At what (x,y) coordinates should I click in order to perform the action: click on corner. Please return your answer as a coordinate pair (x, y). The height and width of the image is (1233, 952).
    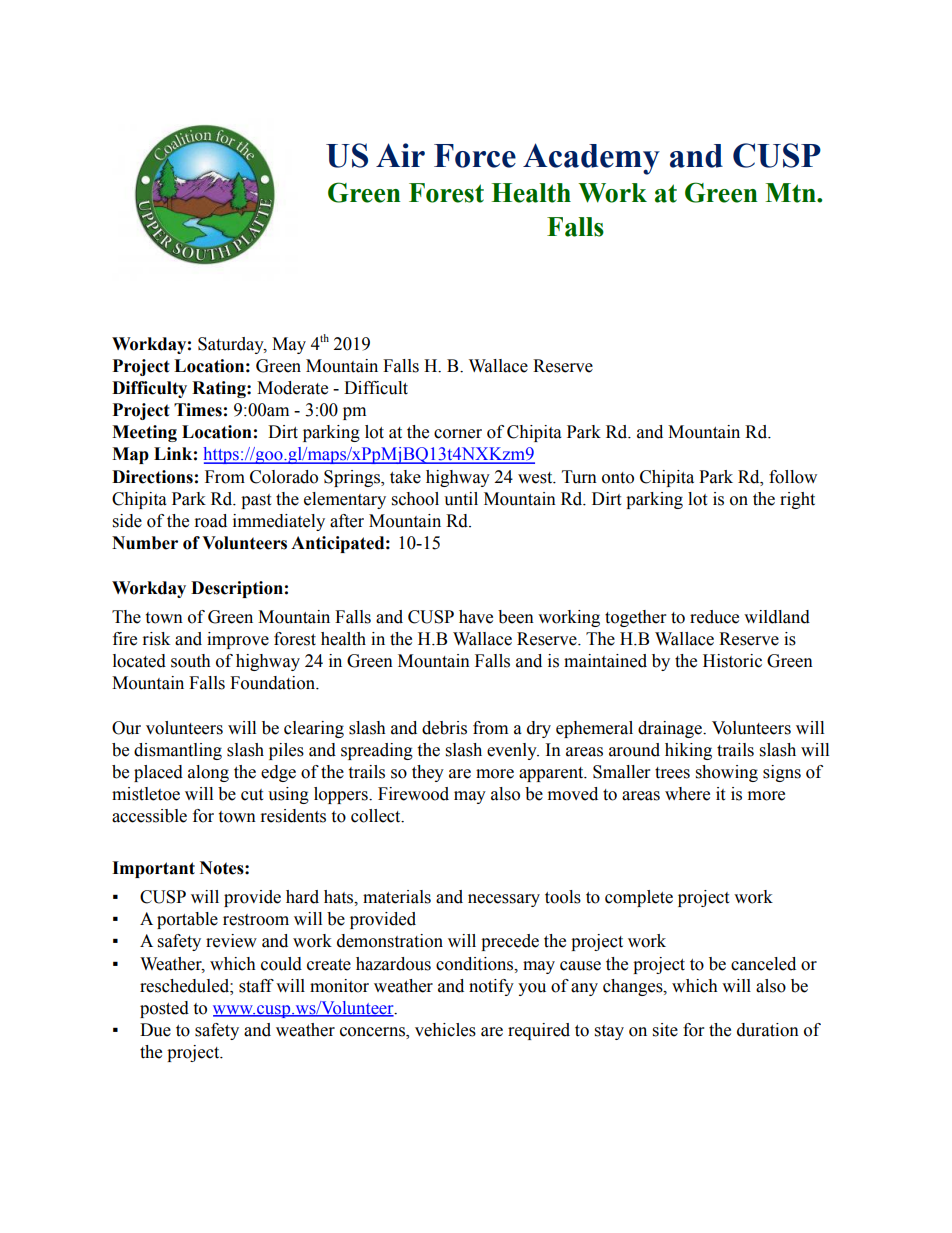
    Looking at the image, I should click on (458, 434).
